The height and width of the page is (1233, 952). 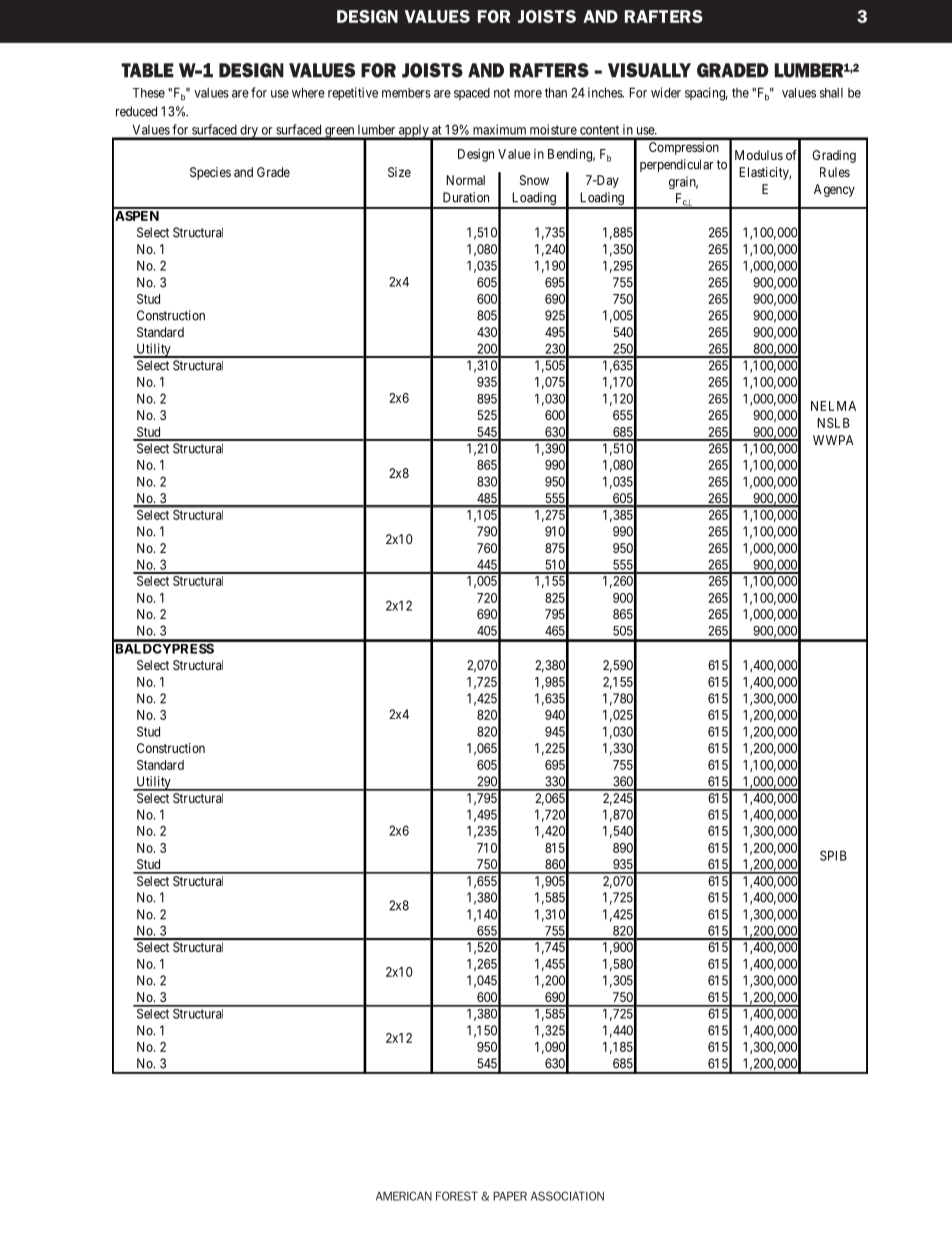 I want to click on These, so click(x=149, y=93).
